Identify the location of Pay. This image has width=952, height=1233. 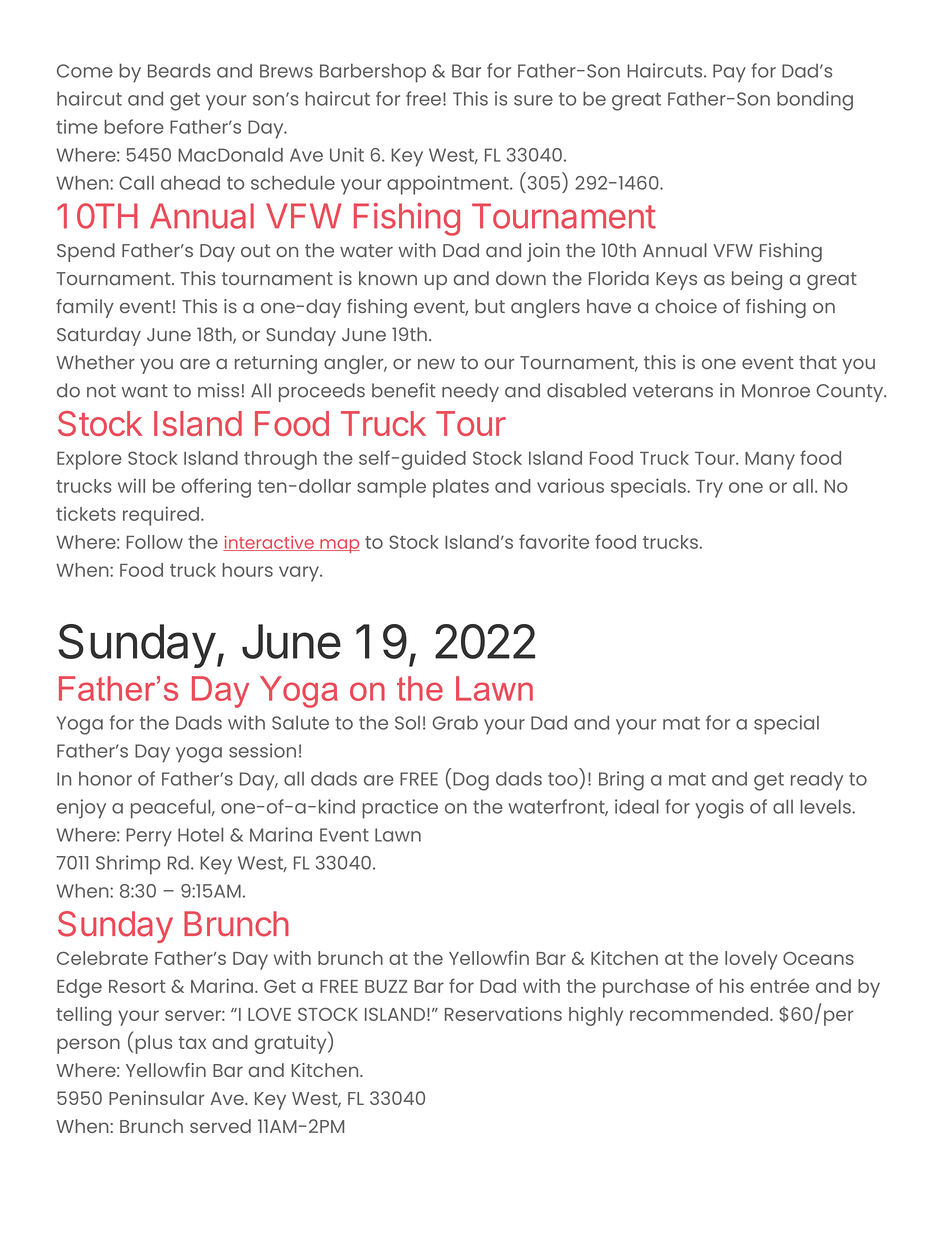
(729, 73).
